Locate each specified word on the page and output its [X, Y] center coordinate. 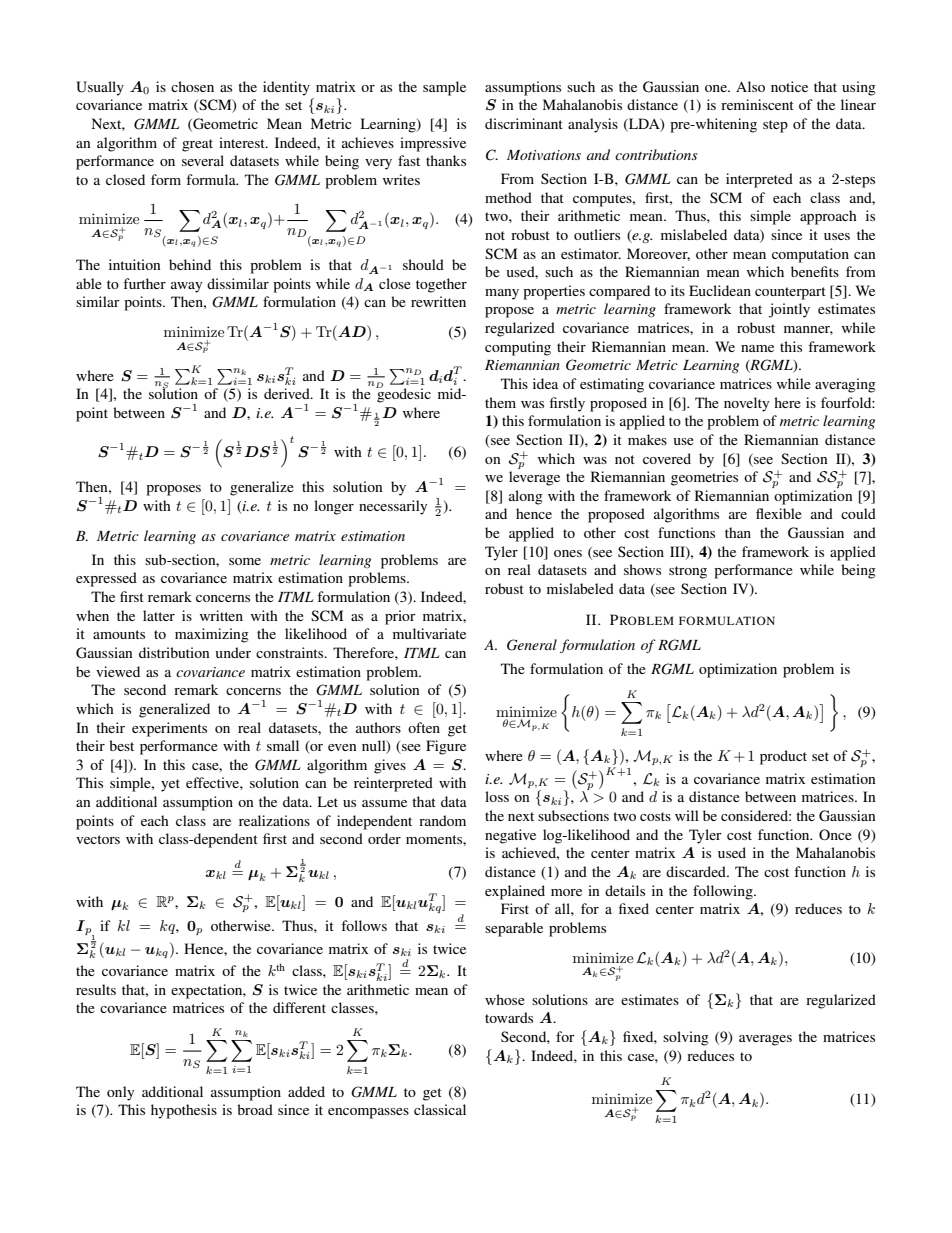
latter [159, 615]
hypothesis [184, 1111]
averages [765, 1040]
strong [688, 572]
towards [509, 1017]
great [197, 145]
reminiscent [757, 104]
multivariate [429, 633]
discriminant [524, 123]
